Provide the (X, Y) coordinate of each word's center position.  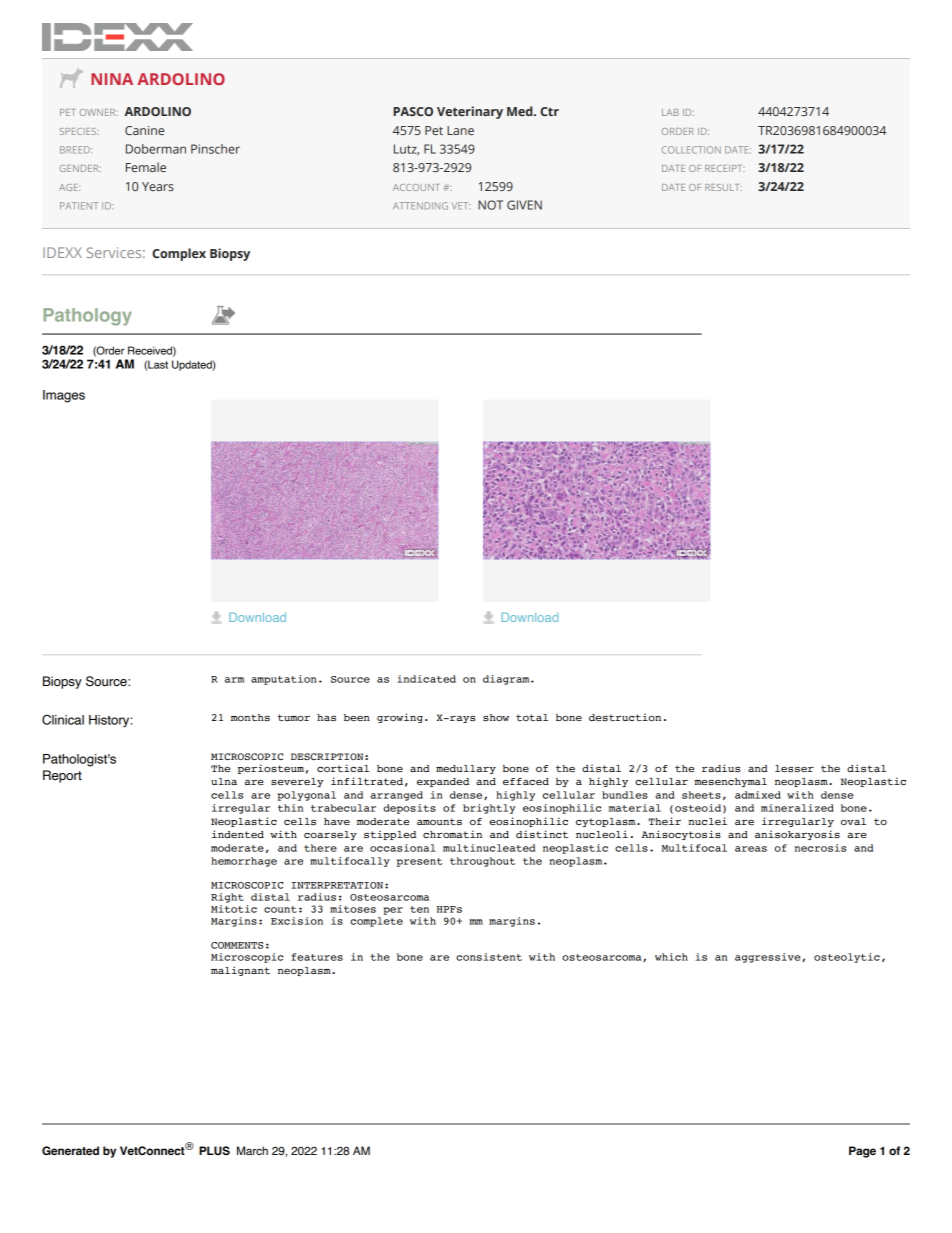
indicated (426, 679)
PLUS (214, 1150)
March (252, 1150)
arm (234, 680)
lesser (794, 768)
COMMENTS (237, 945)
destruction (625, 717)
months (250, 717)
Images (64, 396)
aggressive (767, 958)
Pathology (87, 317)
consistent (489, 957)
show (496, 717)
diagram (507, 680)
